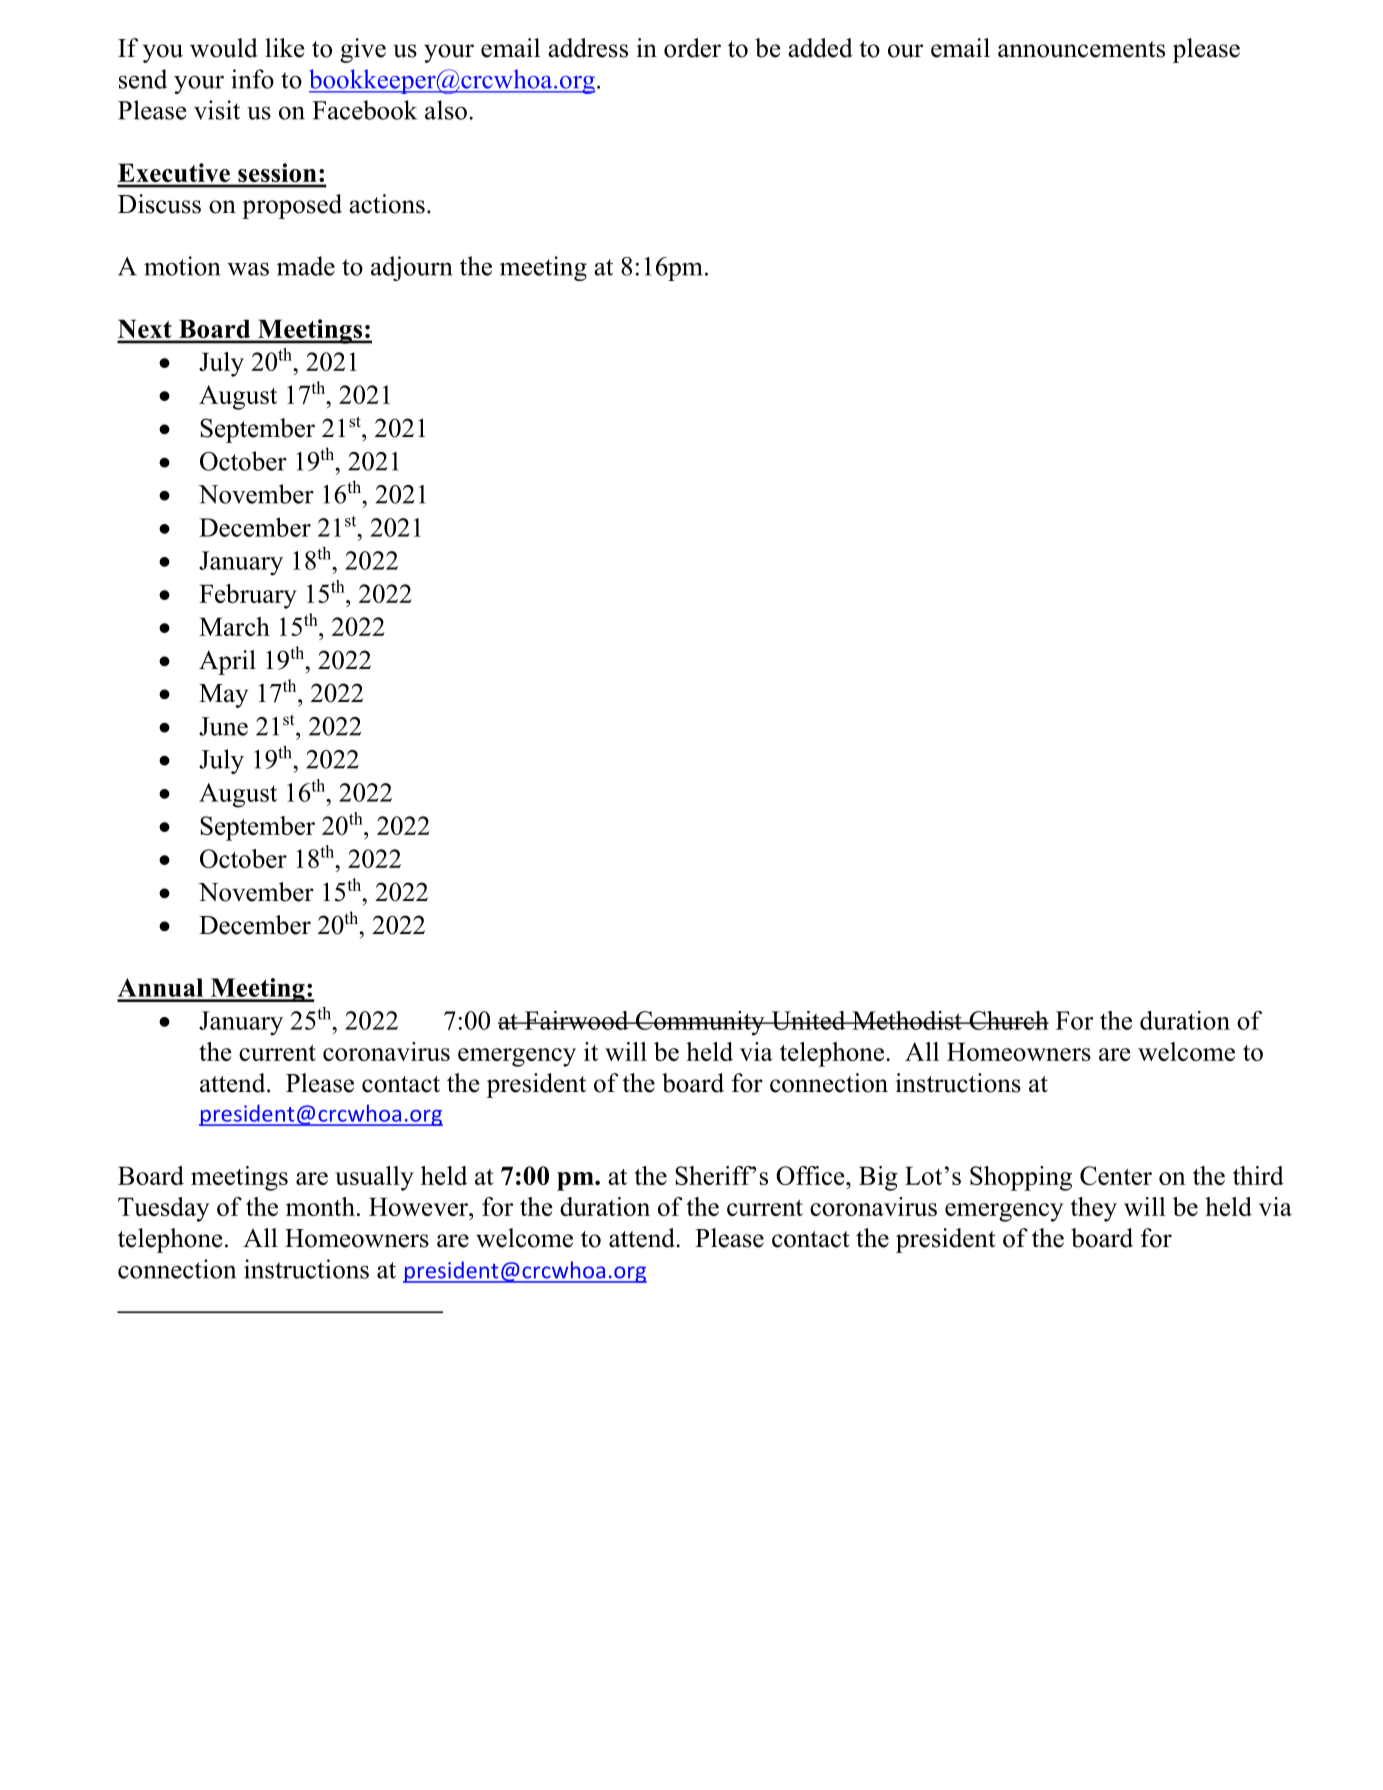 The height and width of the screenshot is (1790, 1383). What do you see at coordinates (1081, 49) in the screenshot?
I see `announcements` at bounding box center [1081, 49].
